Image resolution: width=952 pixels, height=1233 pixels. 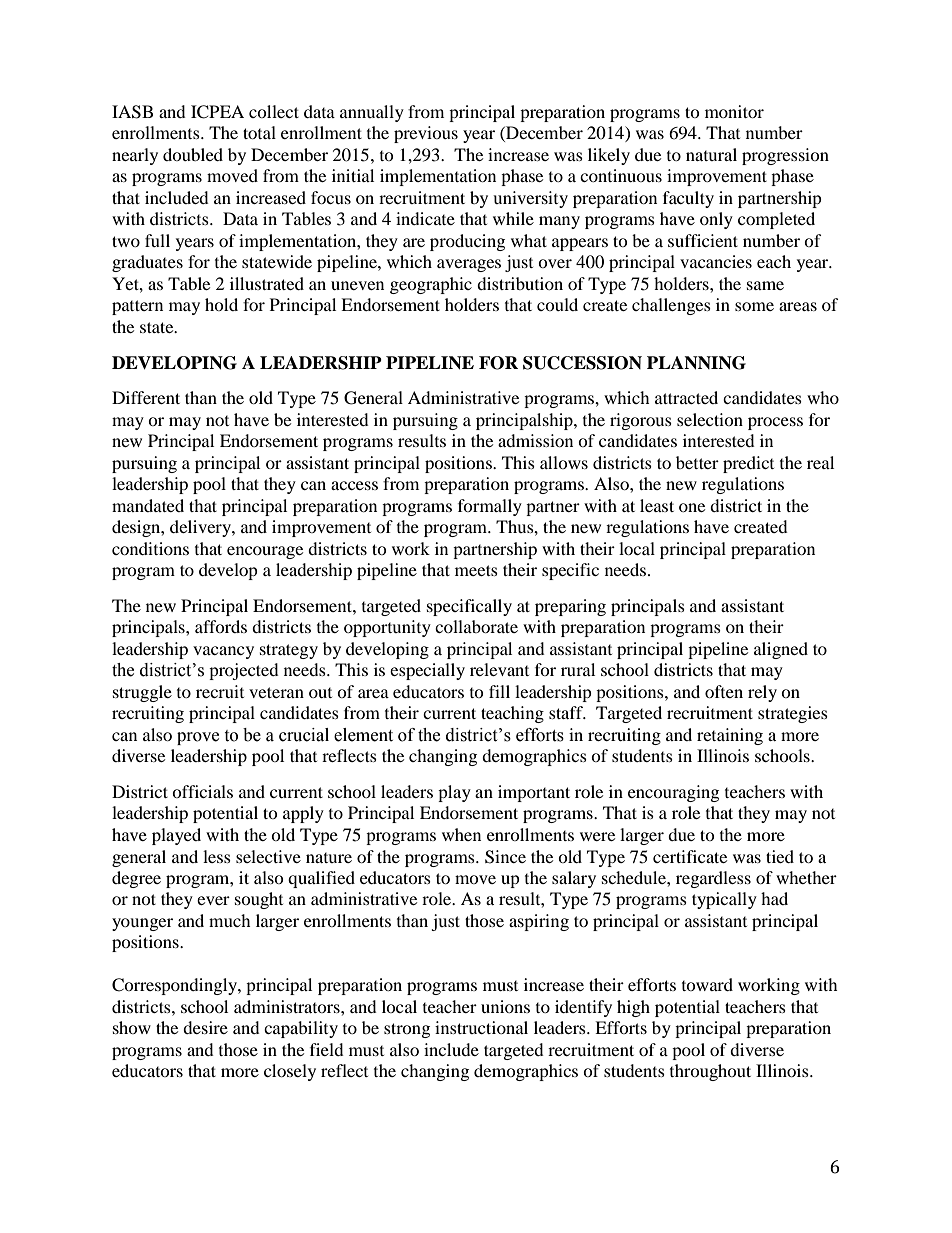 I want to click on previous, so click(x=426, y=134).
